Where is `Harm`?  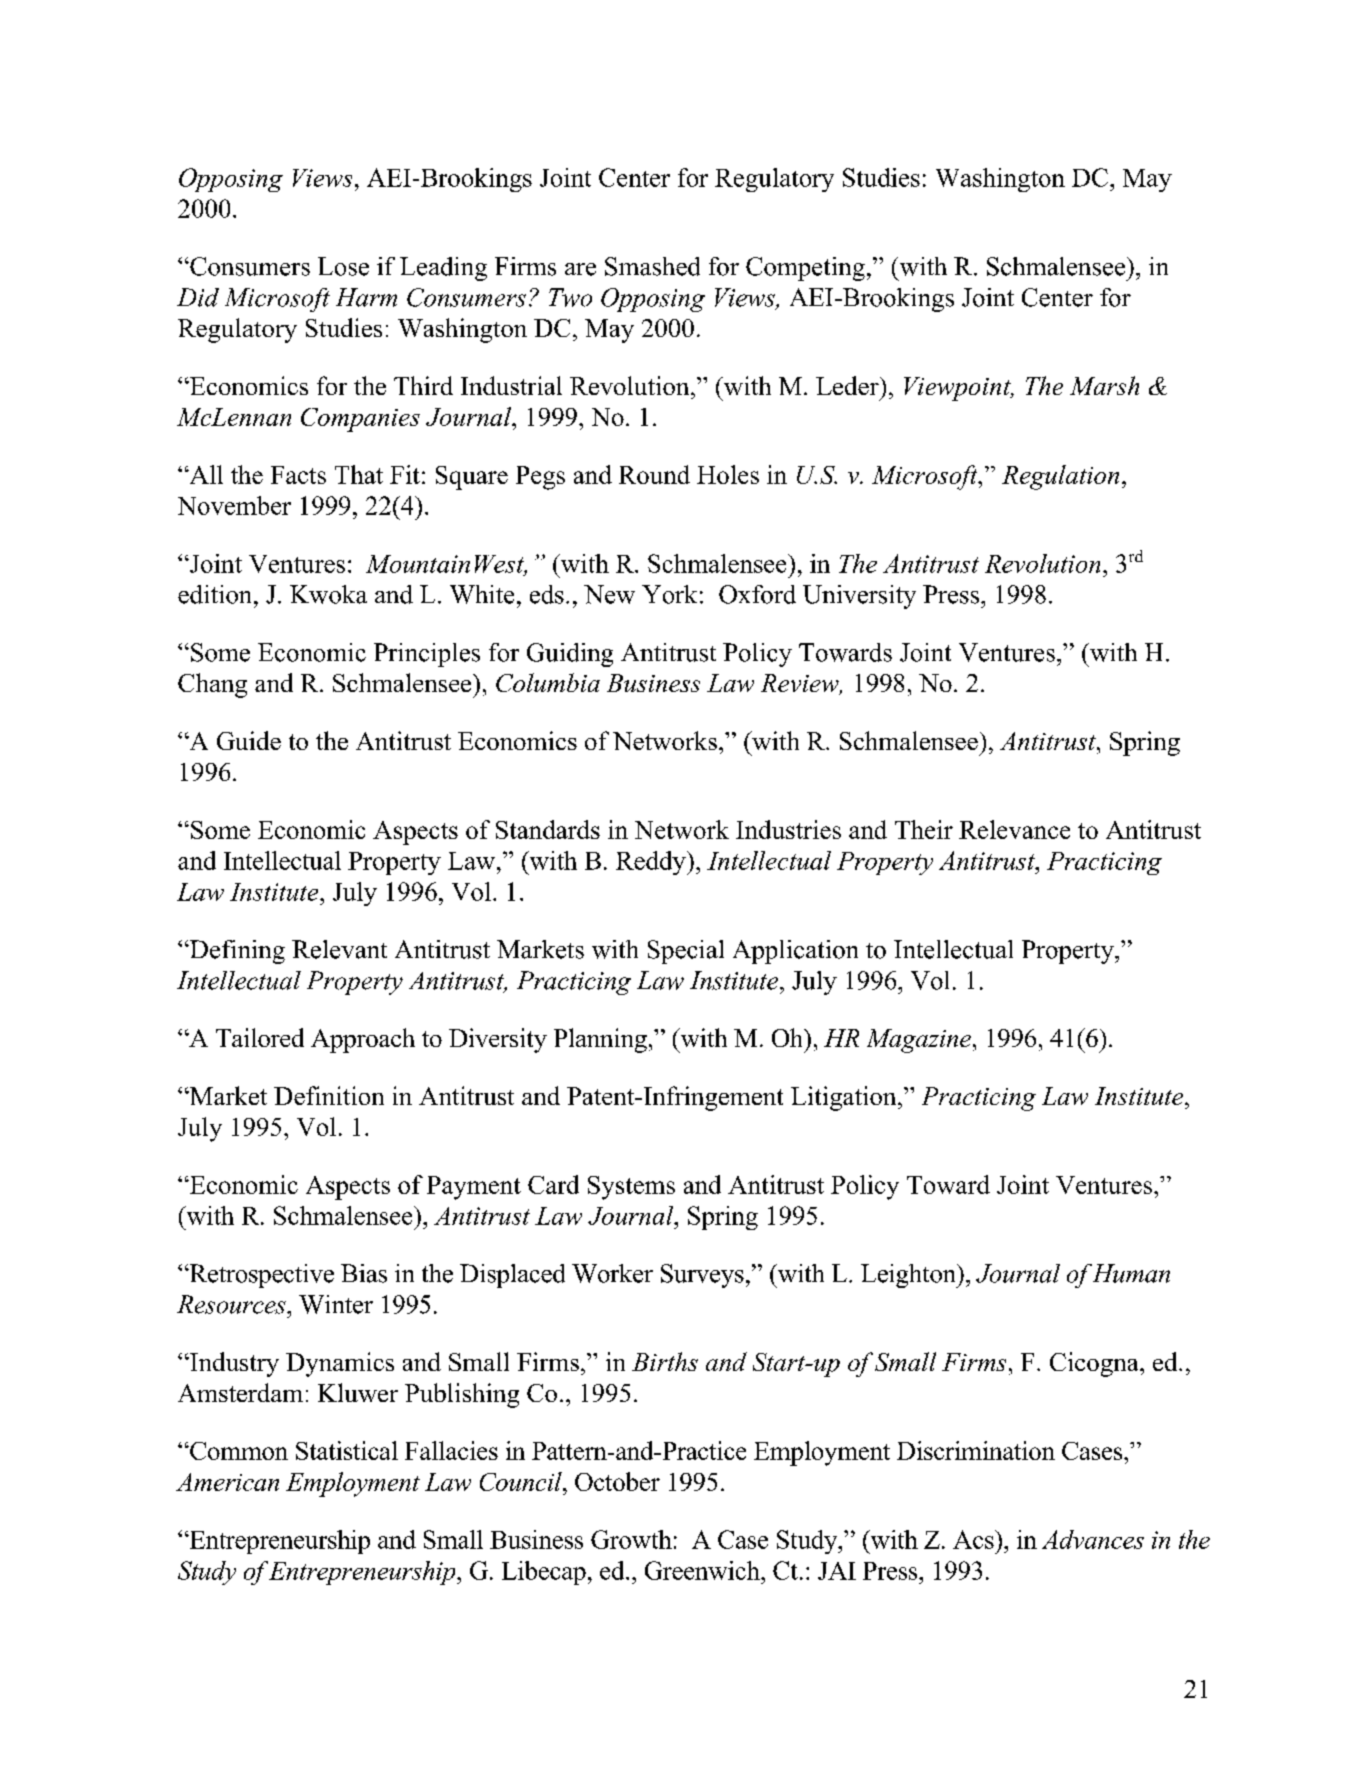
Harm is located at coordinates (366, 297).
